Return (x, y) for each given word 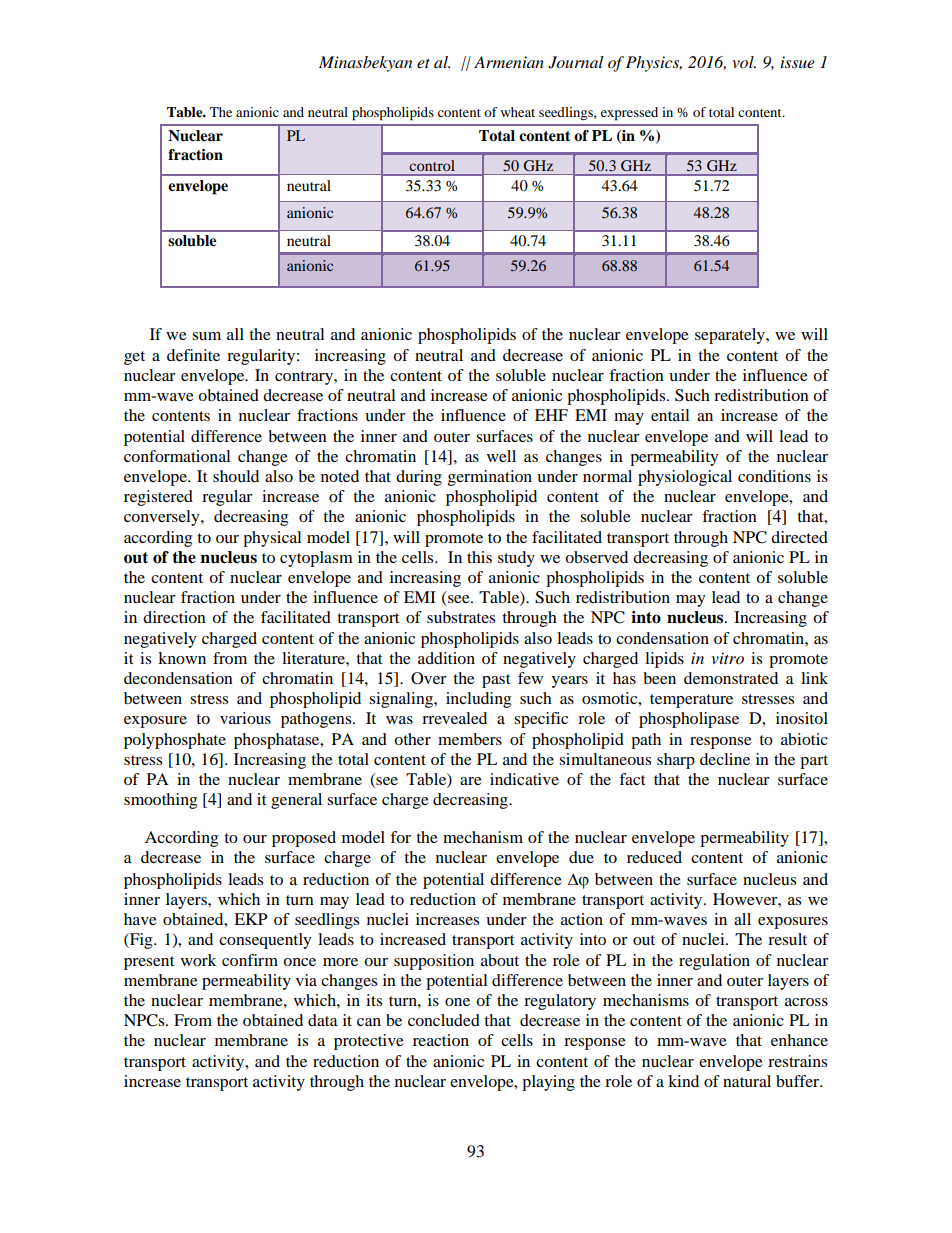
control (432, 165)
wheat (518, 112)
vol (744, 62)
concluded (444, 1020)
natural (747, 1081)
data (323, 1020)
